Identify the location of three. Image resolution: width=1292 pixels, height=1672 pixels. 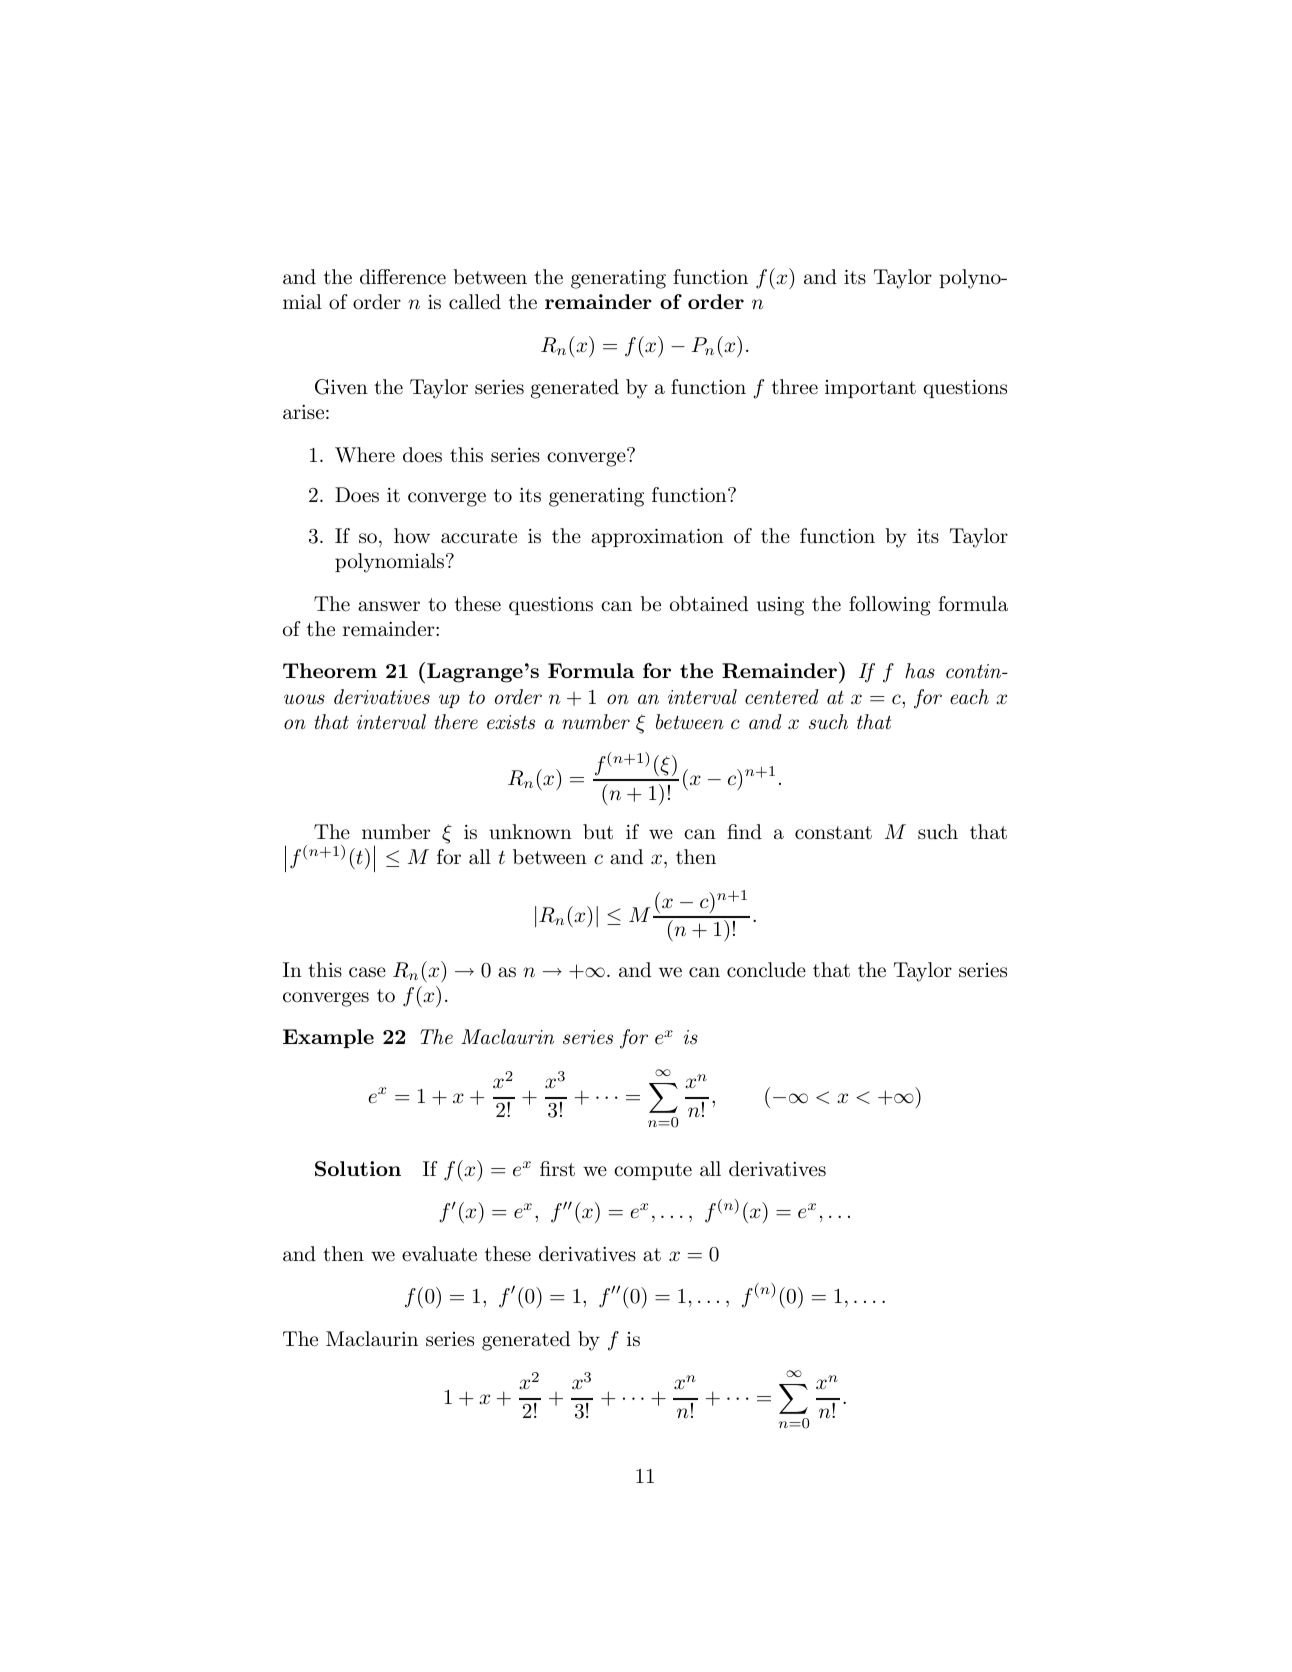
(795, 387).
